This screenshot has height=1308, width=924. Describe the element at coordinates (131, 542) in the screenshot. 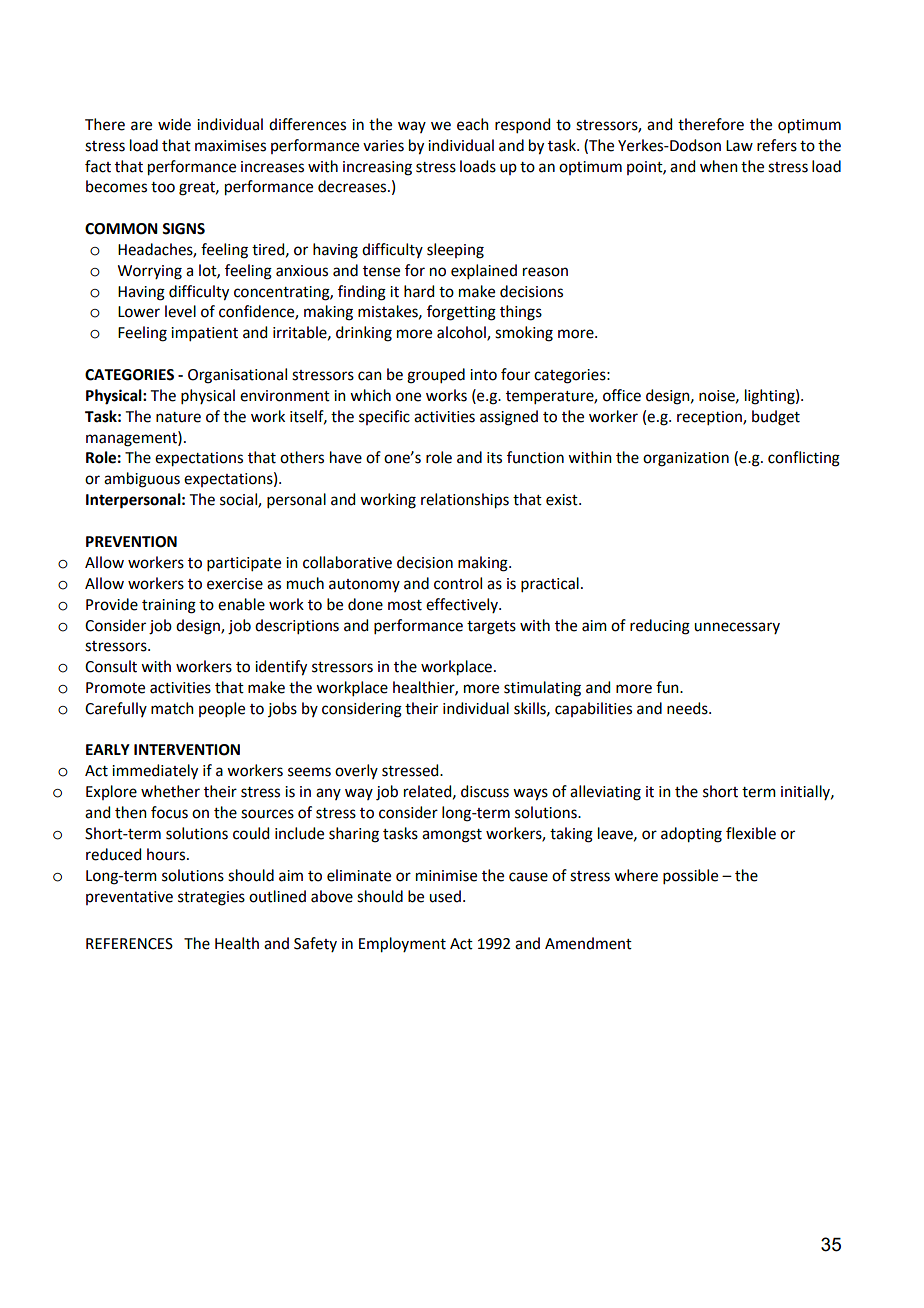

I see `PREVENTION` at that location.
